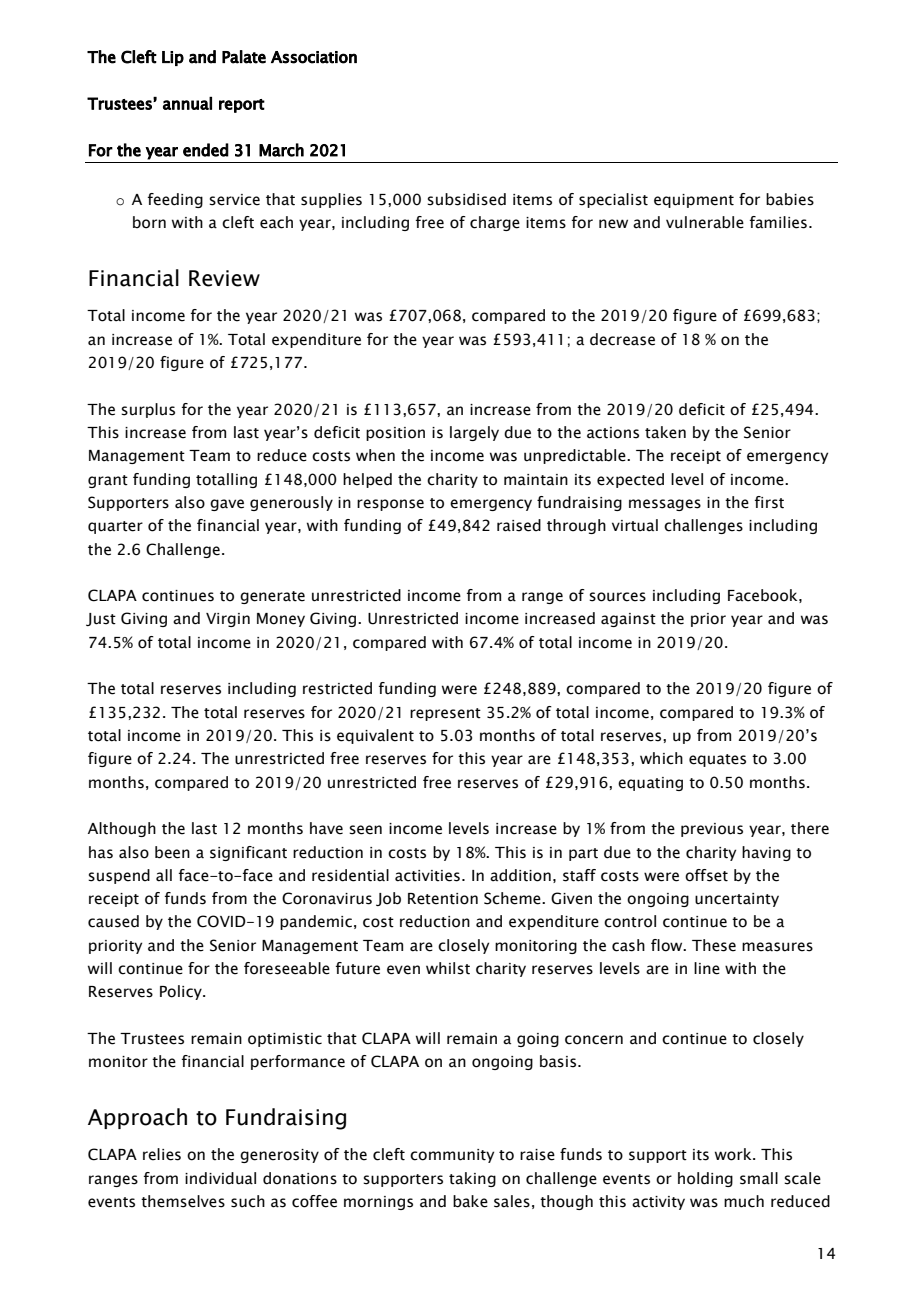  What do you see at coordinates (162, 1154) in the image?
I see `relies` at bounding box center [162, 1154].
